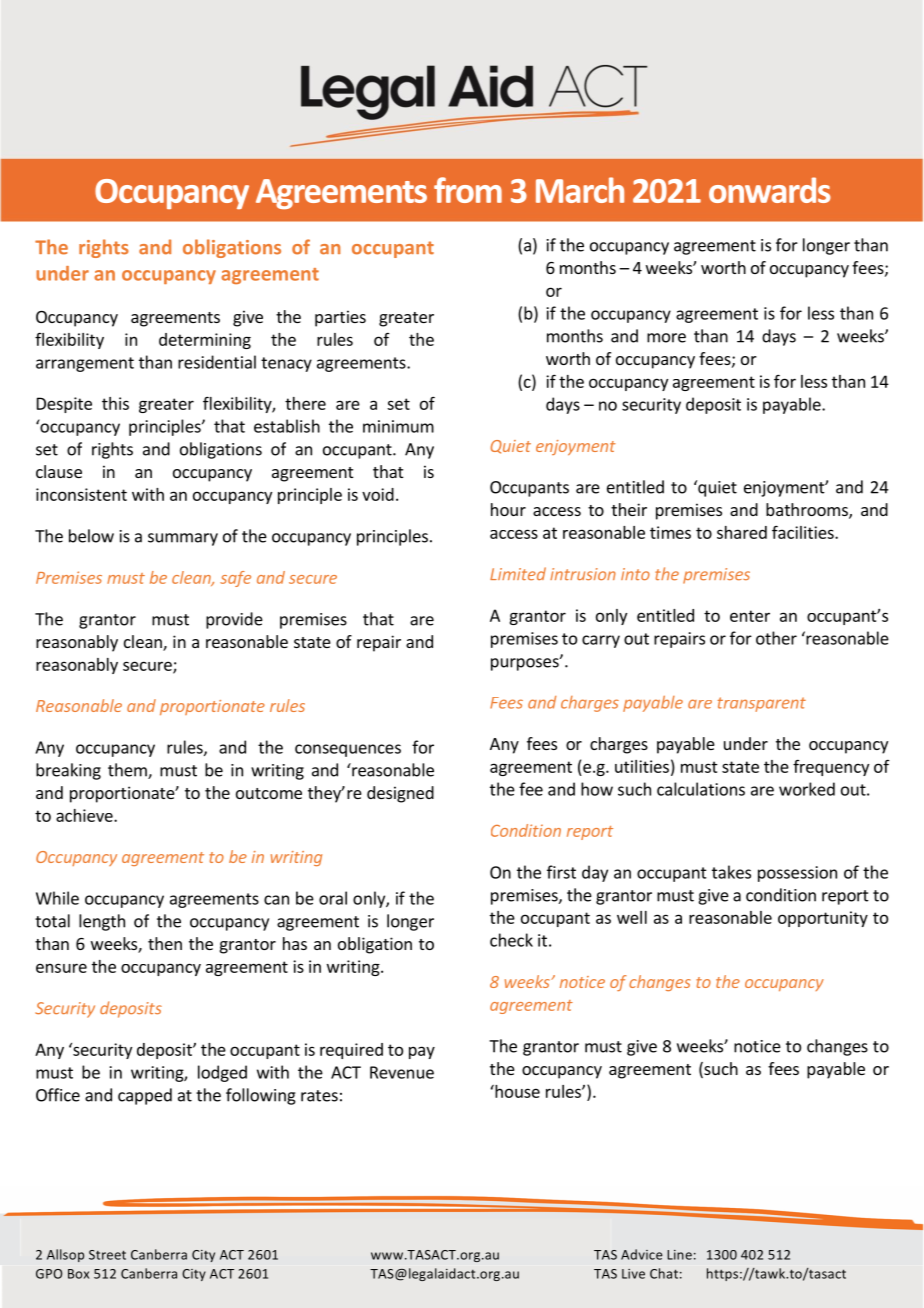 The width and height of the page is (924, 1308). I want to click on determining, so click(205, 341).
